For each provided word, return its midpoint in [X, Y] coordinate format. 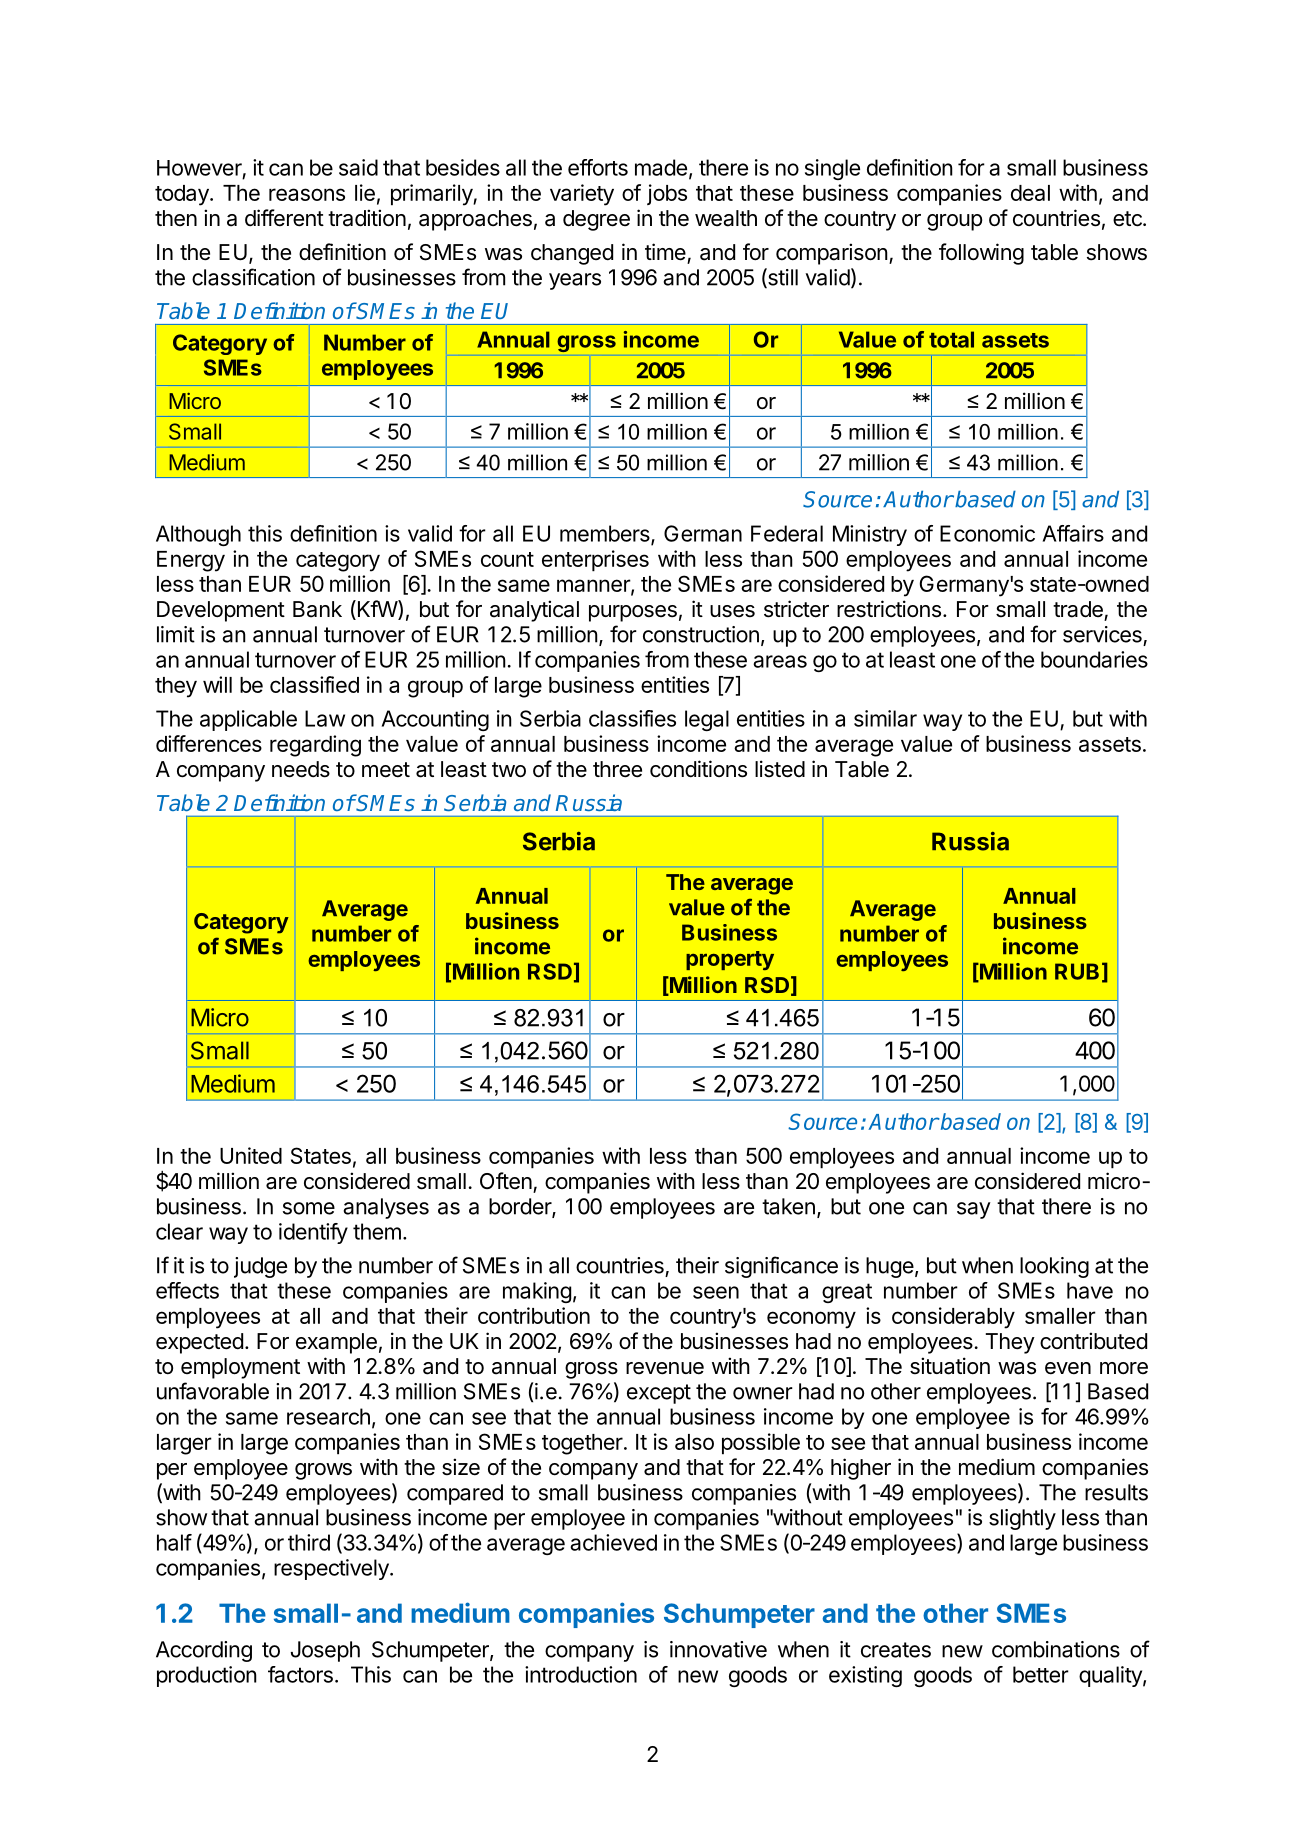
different [284, 218]
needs [301, 769]
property [730, 960]
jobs [667, 194]
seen [716, 1292]
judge [260, 1267]
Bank [317, 609]
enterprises [595, 561]
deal [1030, 193]
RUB [1077, 971]
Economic [987, 533]
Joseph [325, 1651]
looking [1054, 1267]
